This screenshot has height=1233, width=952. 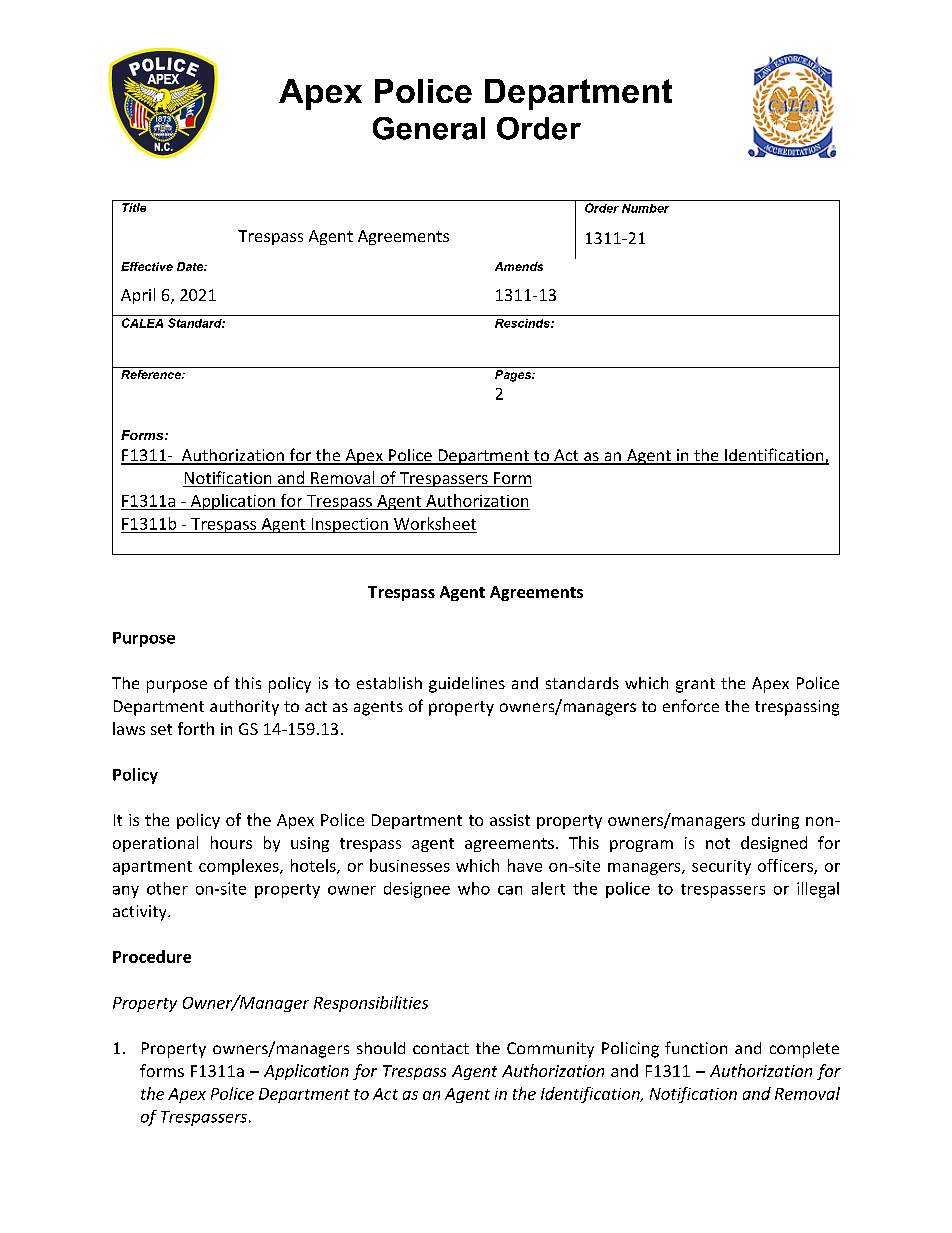 I want to click on Worksheet, so click(x=435, y=523).
